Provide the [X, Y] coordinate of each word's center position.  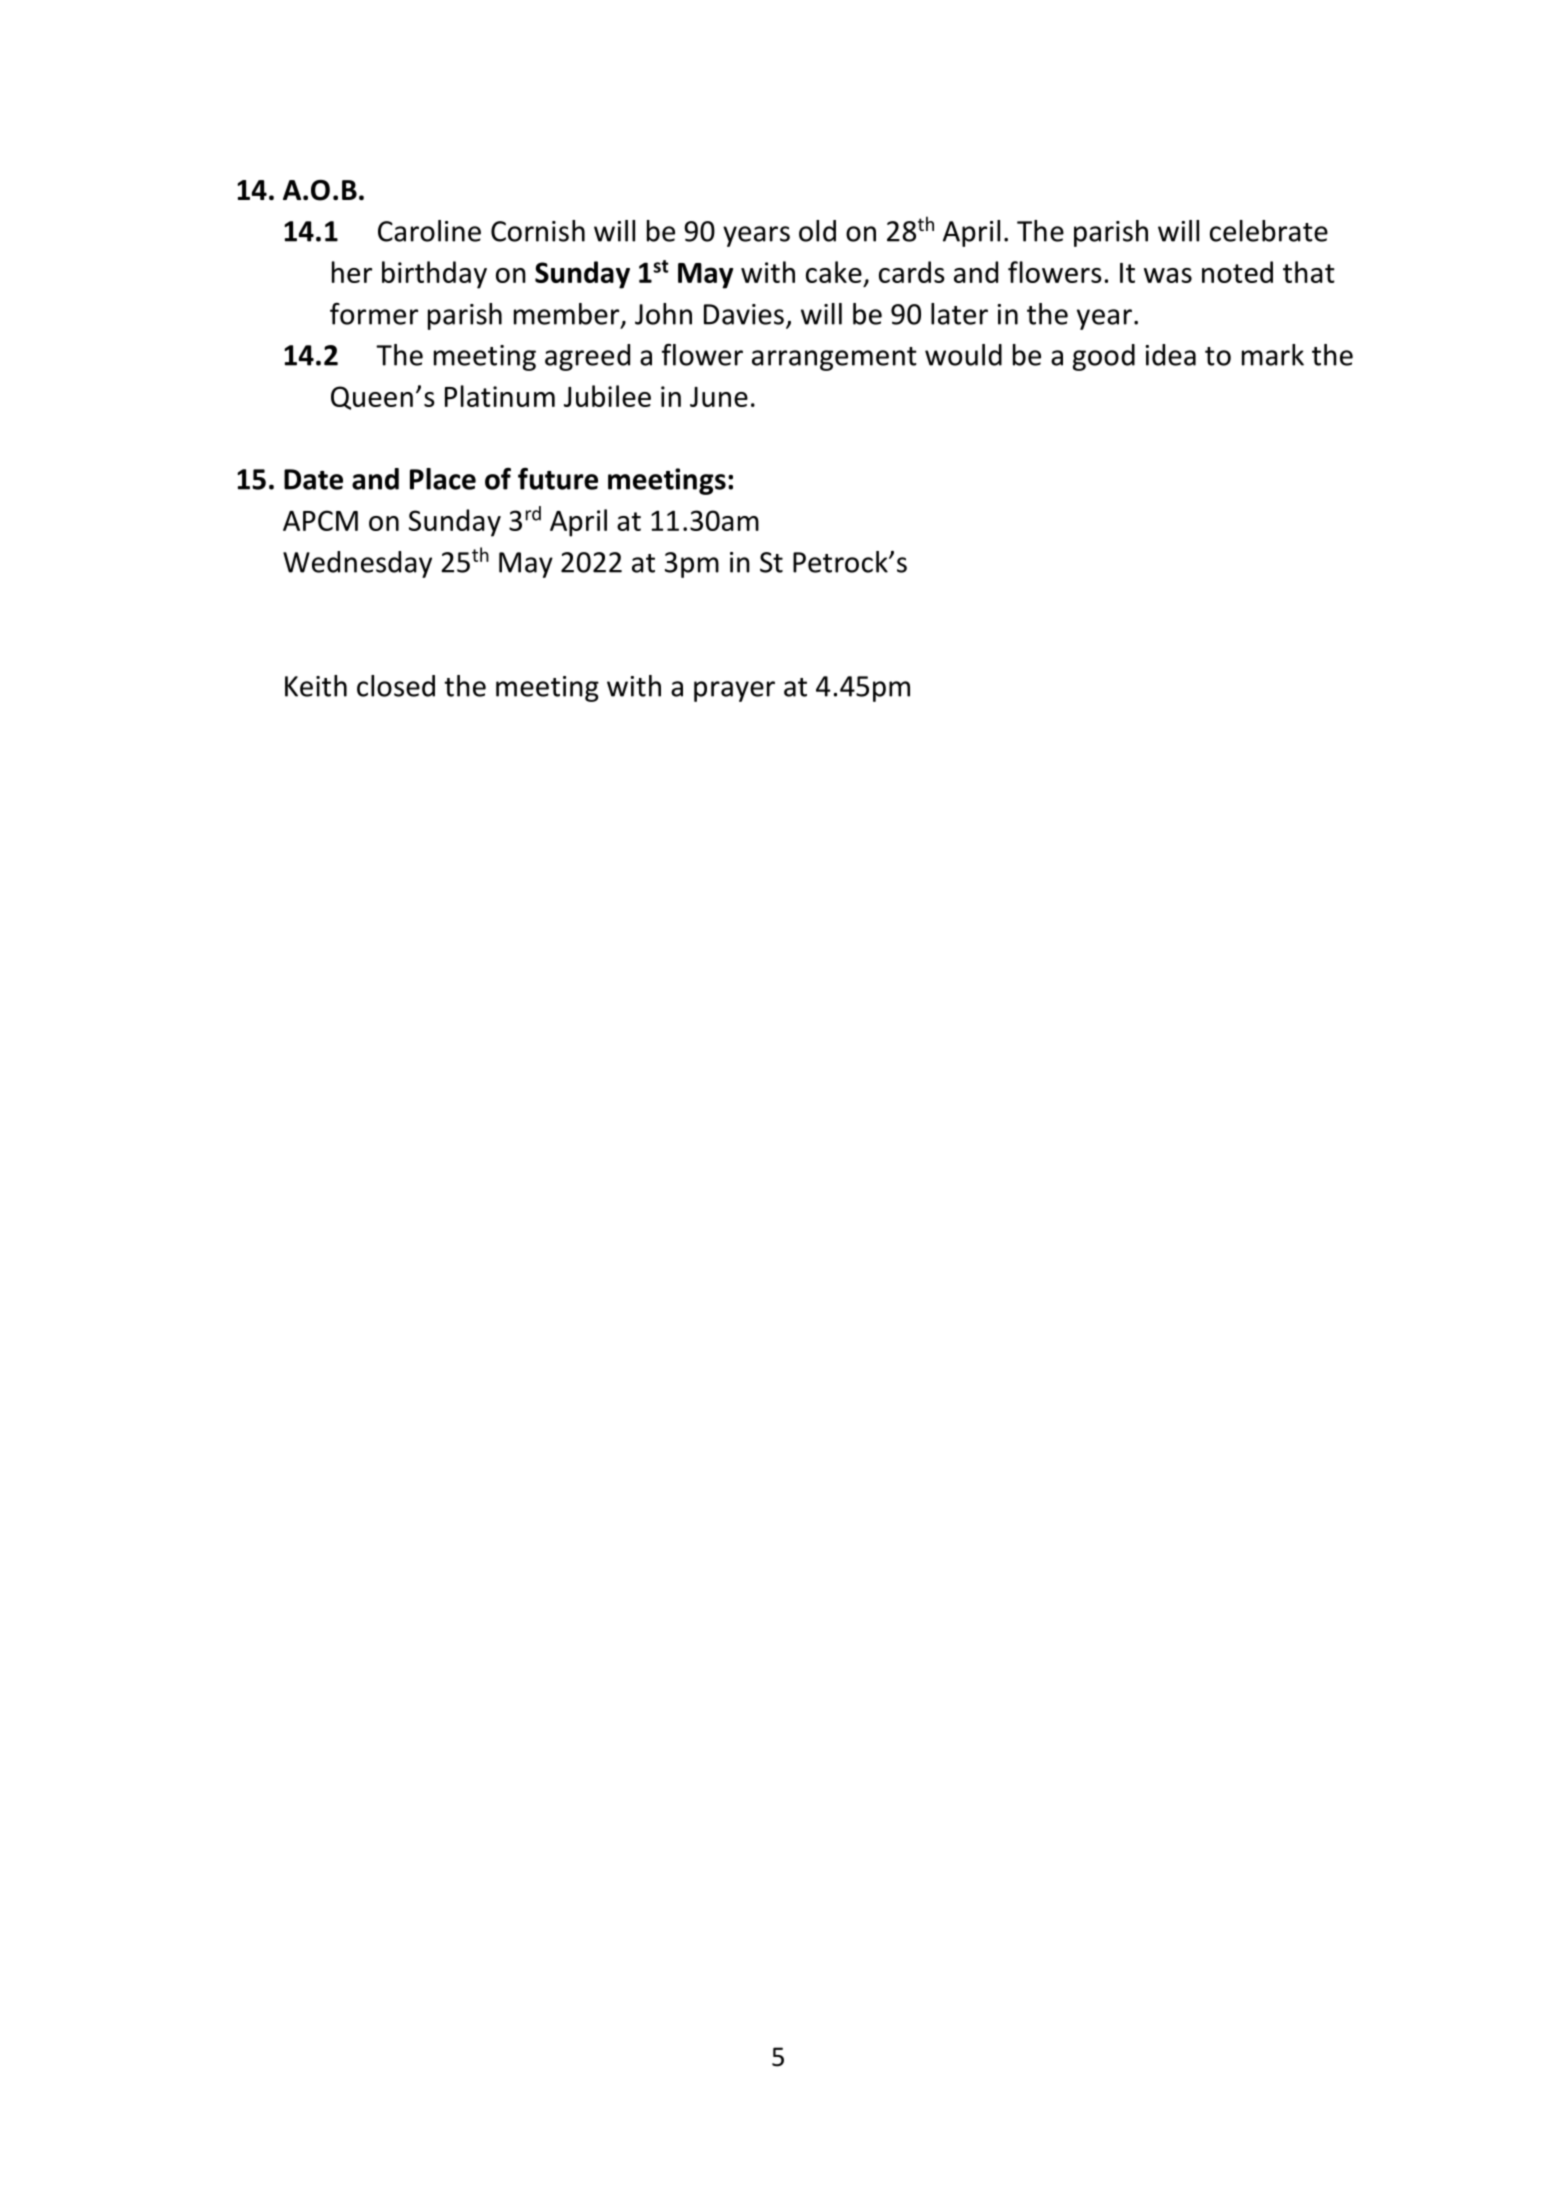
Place [443, 479]
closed [396, 686]
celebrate [1269, 231]
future [558, 479]
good [1104, 357]
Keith [316, 686]
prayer [734, 691]
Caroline [429, 231]
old [817, 231]
